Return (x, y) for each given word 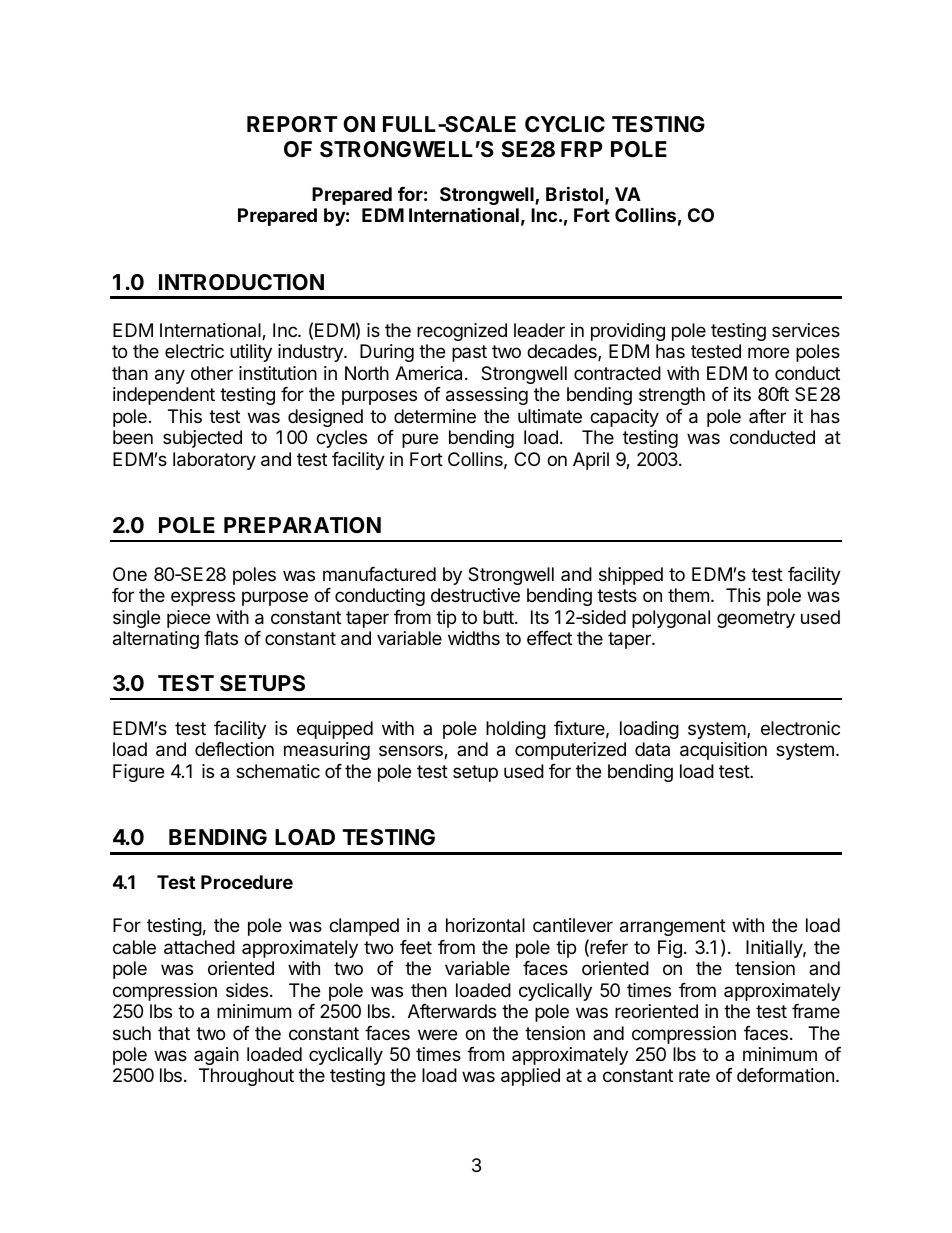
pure (420, 440)
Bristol (574, 193)
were (437, 1034)
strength (672, 396)
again (216, 1056)
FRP (582, 149)
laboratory (214, 461)
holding (516, 730)
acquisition (723, 751)
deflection (234, 749)
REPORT (292, 124)
